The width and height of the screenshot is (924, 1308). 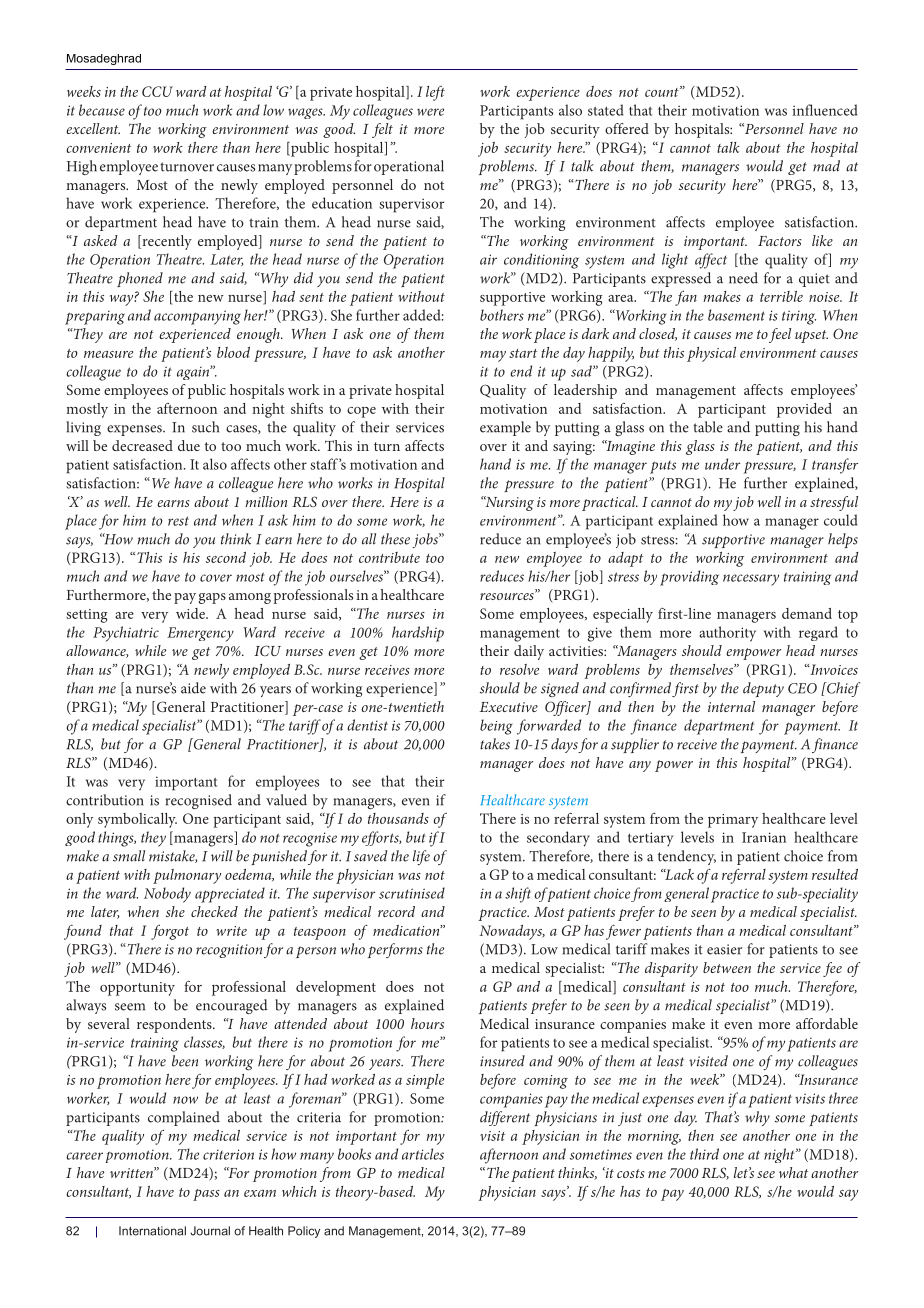 I want to click on influenced, so click(x=825, y=110).
